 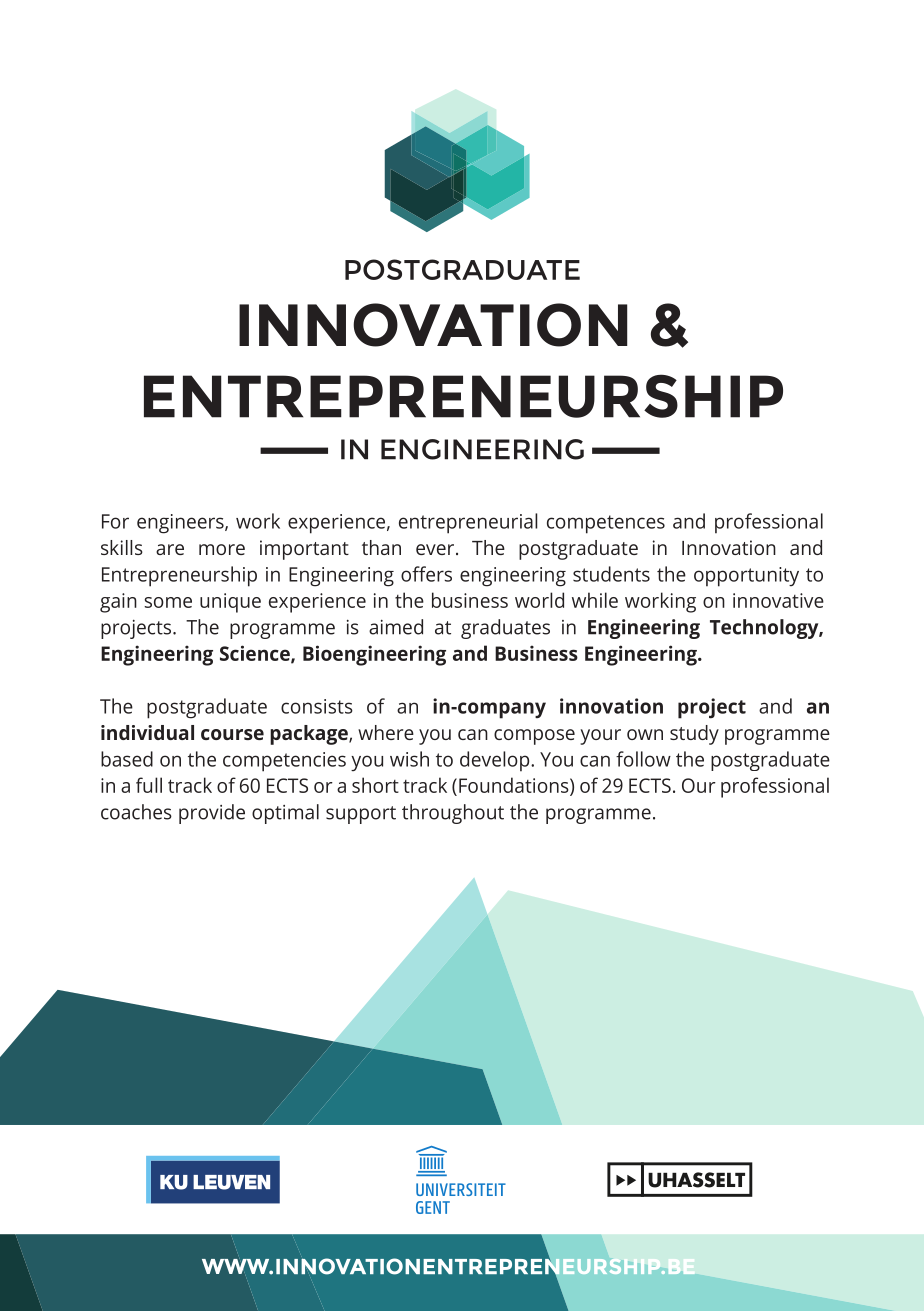 What do you see at coordinates (515, 786) in the screenshot?
I see `Foundations` at bounding box center [515, 786].
